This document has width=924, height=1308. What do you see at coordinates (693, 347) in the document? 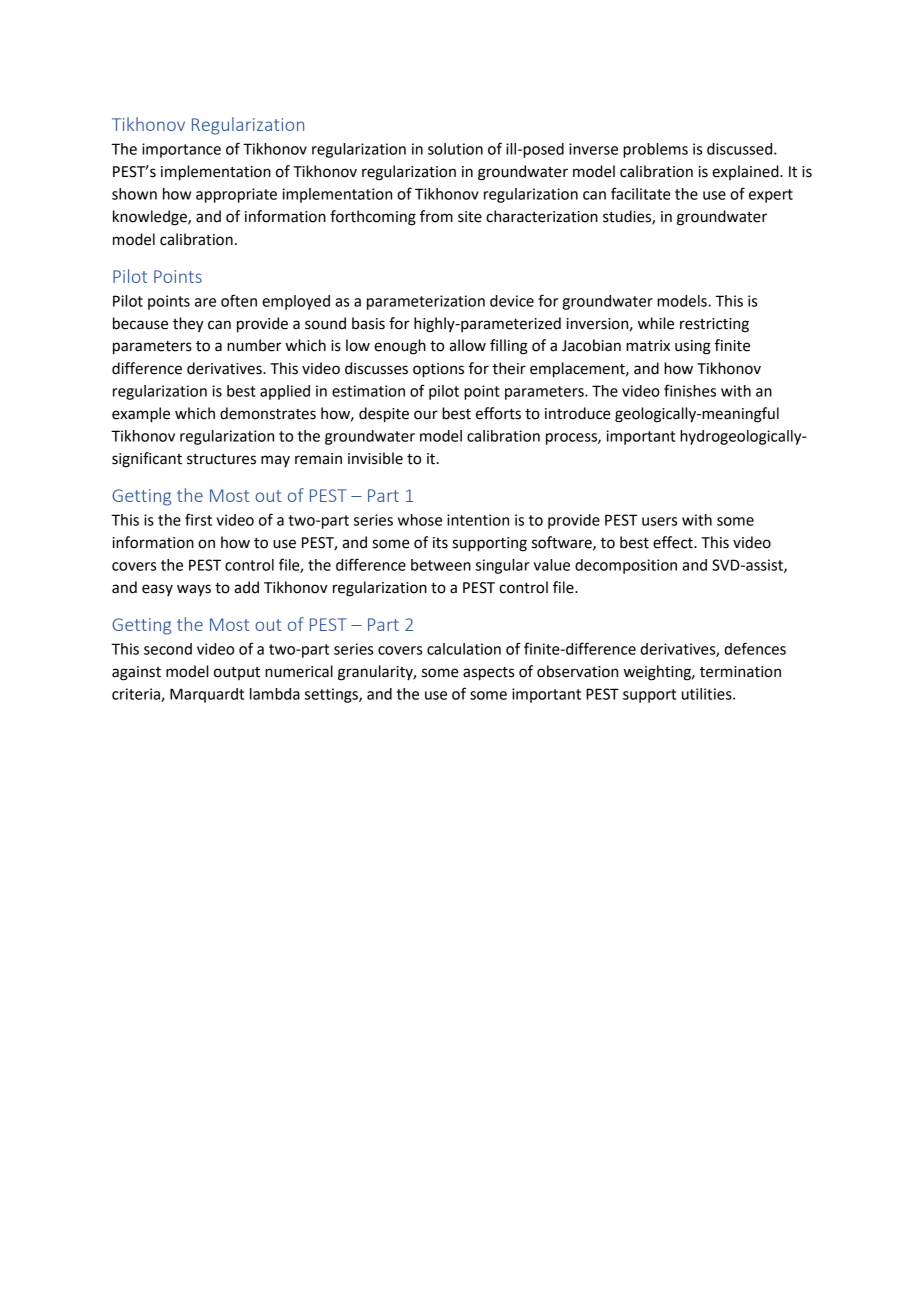
I see `using` at bounding box center [693, 347].
